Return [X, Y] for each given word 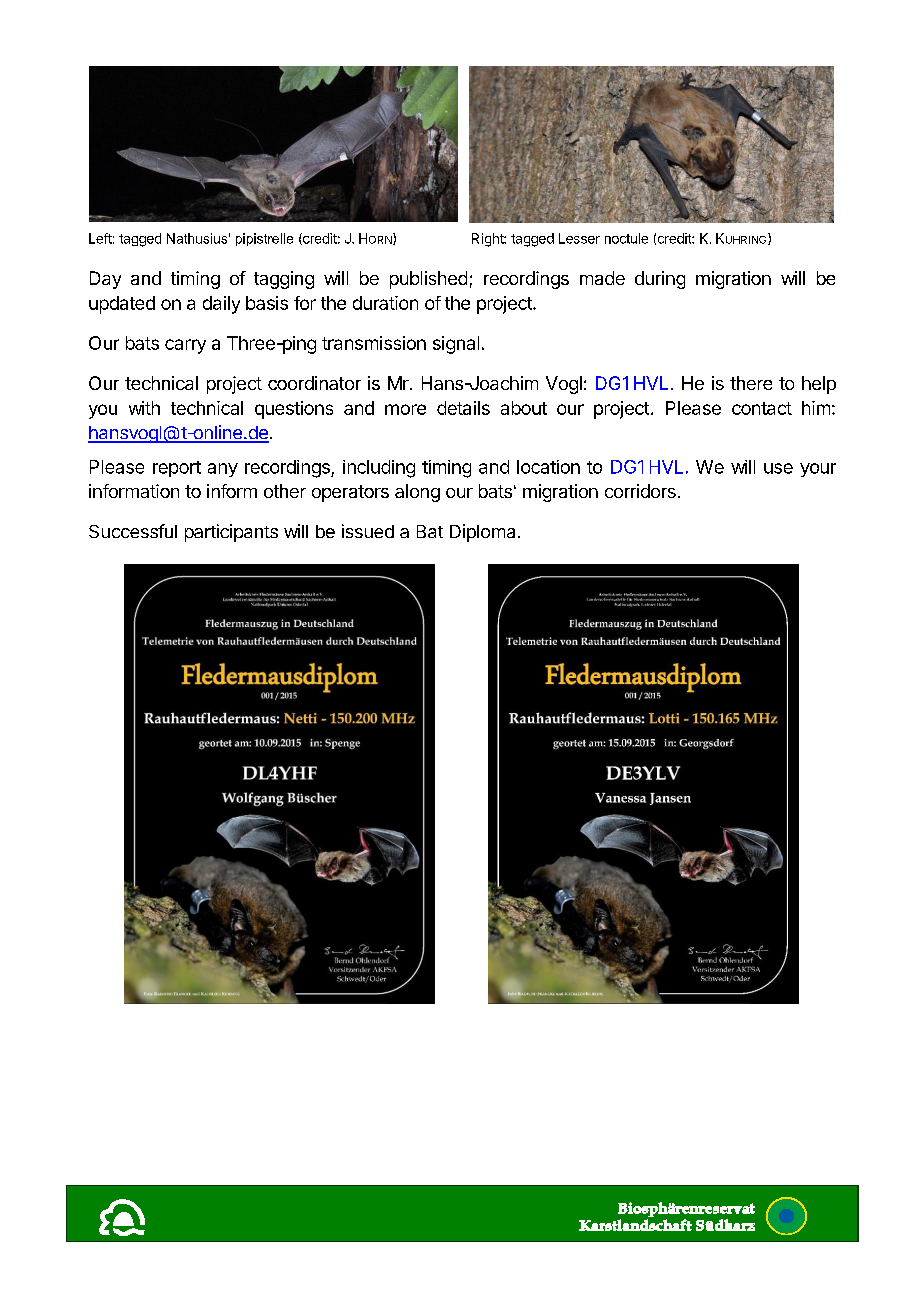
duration [385, 303]
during [660, 280]
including [379, 469]
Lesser [579, 238]
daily [221, 305]
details [463, 408]
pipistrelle [264, 239]
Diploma [482, 533]
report [177, 469]
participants [231, 533]
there [751, 383]
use [778, 468]
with [144, 408]
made [602, 278]
